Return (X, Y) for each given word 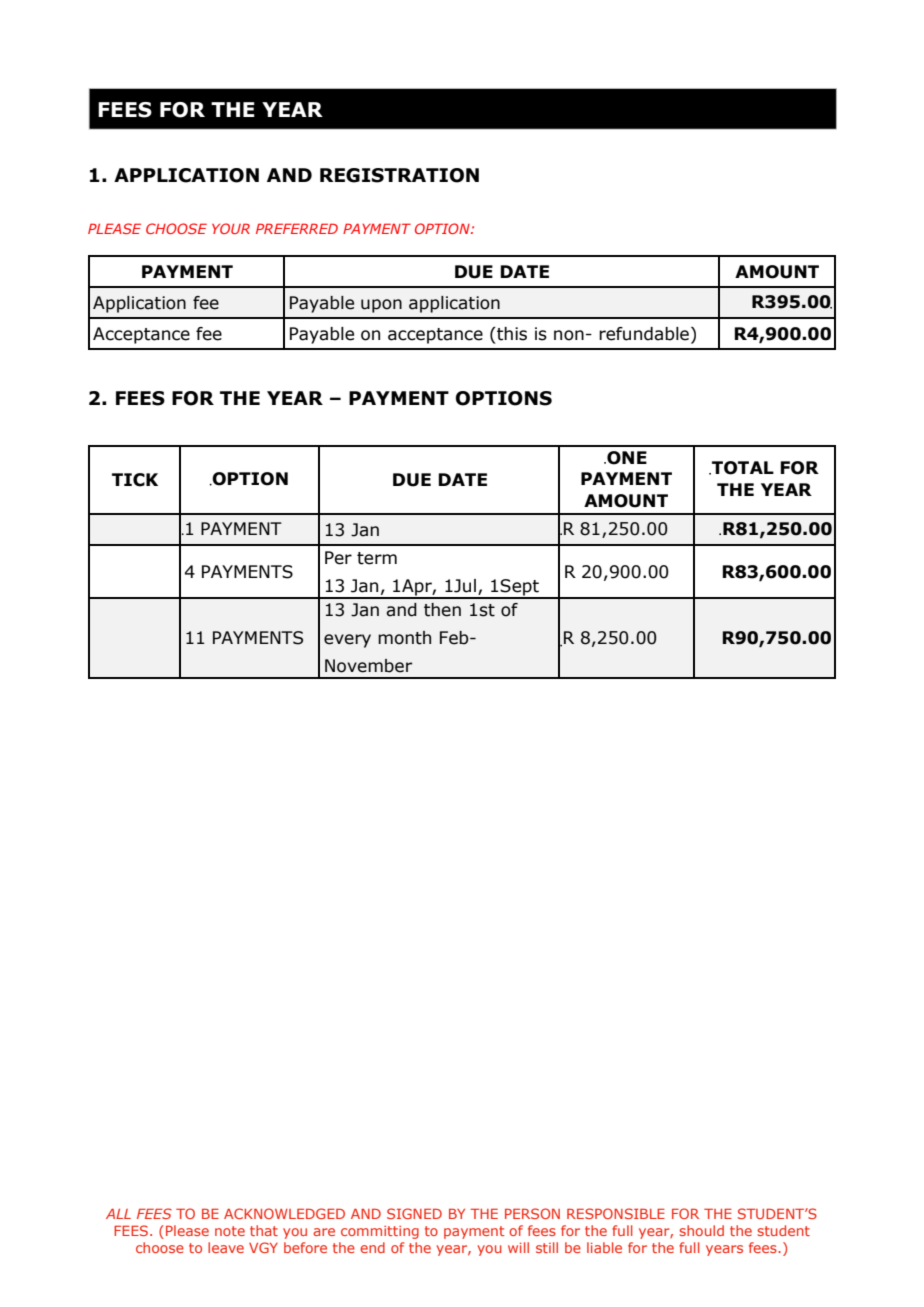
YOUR (231, 228)
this (511, 334)
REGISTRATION (399, 175)
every (347, 641)
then (442, 610)
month (404, 638)
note (230, 1231)
